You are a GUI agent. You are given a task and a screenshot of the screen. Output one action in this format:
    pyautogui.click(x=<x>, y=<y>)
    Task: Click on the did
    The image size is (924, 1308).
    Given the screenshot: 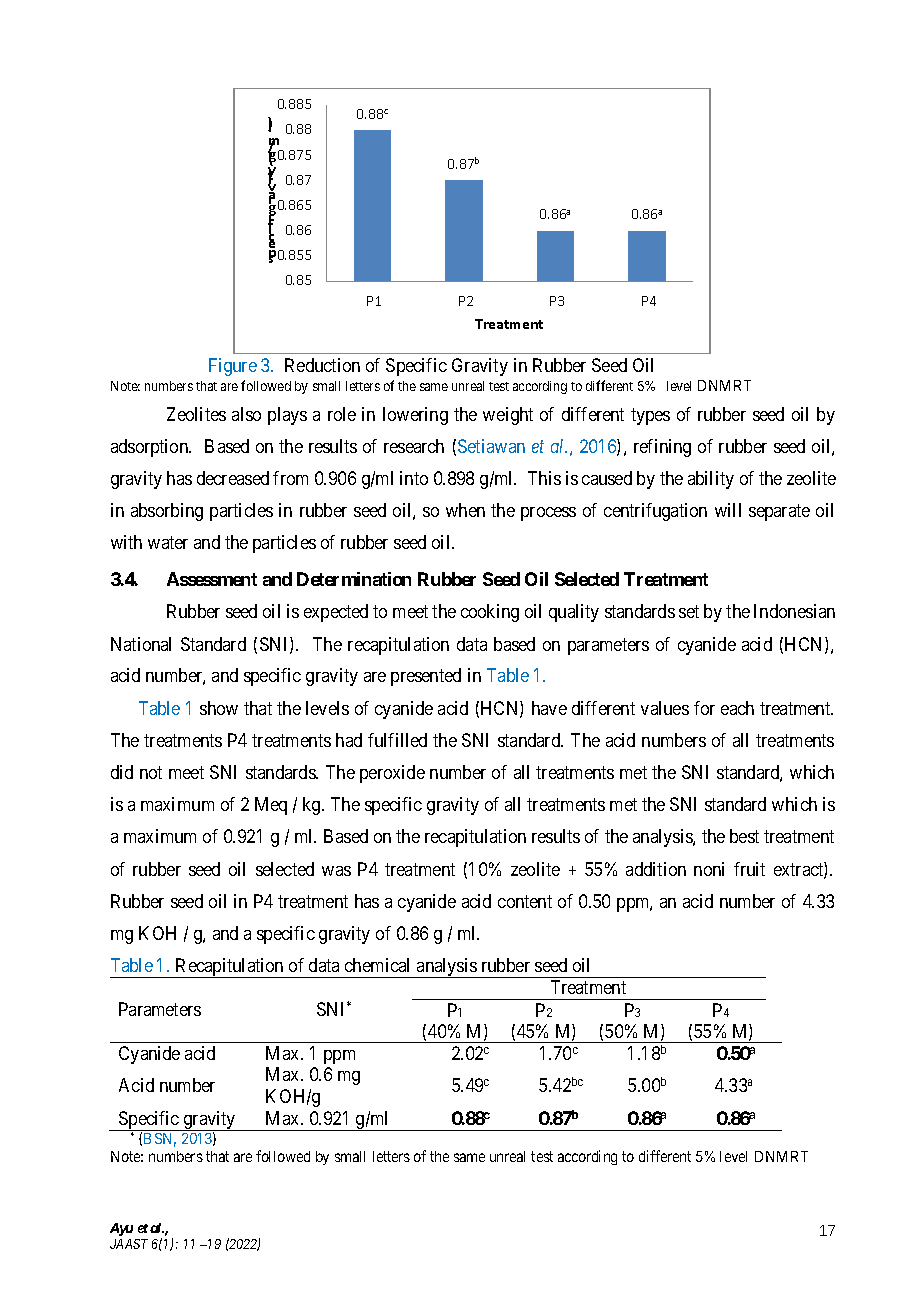 What is the action you would take?
    pyautogui.click(x=122, y=772)
